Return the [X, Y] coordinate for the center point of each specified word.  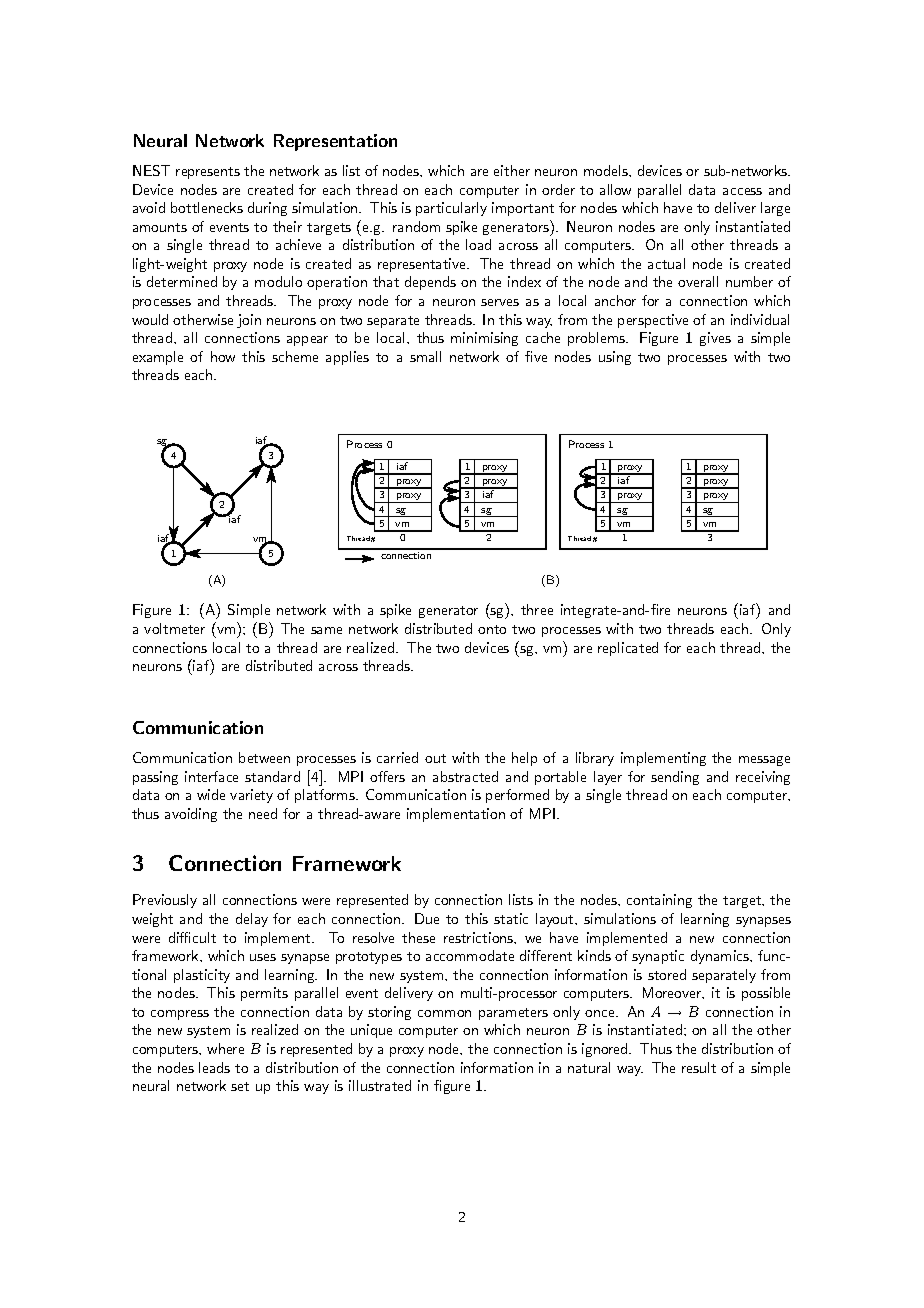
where [225, 1048]
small [425, 356]
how [223, 356]
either [512, 170]
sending [675, 778]
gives [715, 339]
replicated [628, 649]
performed [517, 796]
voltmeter [174, 628]
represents [208, 173]
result [699, 1067]
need [263, 813]
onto [492, 629]
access [742, 191]
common [444, 1013]
